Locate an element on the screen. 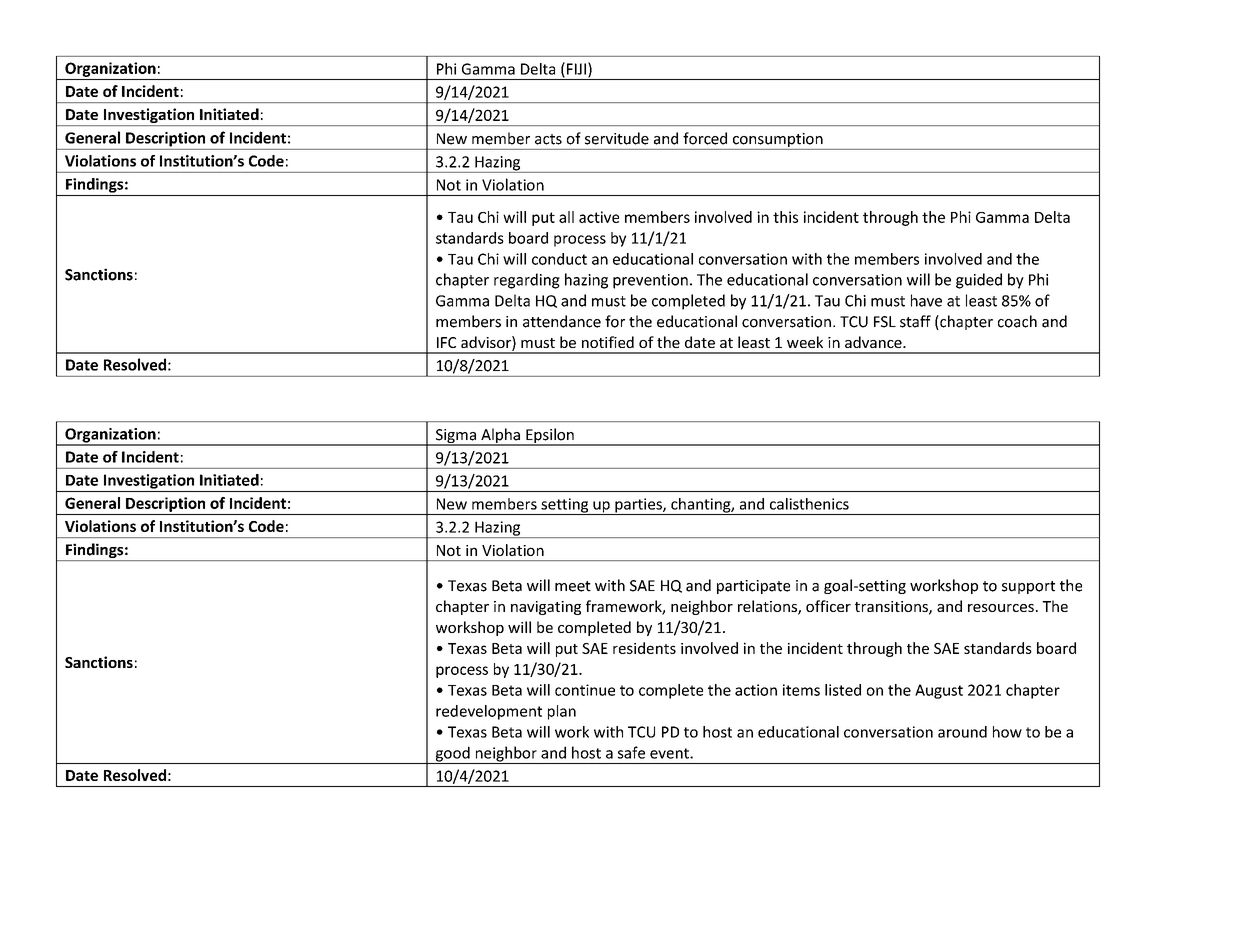 This screenshot has width=1233, height=952. action is located at coordinates (756, 690).
